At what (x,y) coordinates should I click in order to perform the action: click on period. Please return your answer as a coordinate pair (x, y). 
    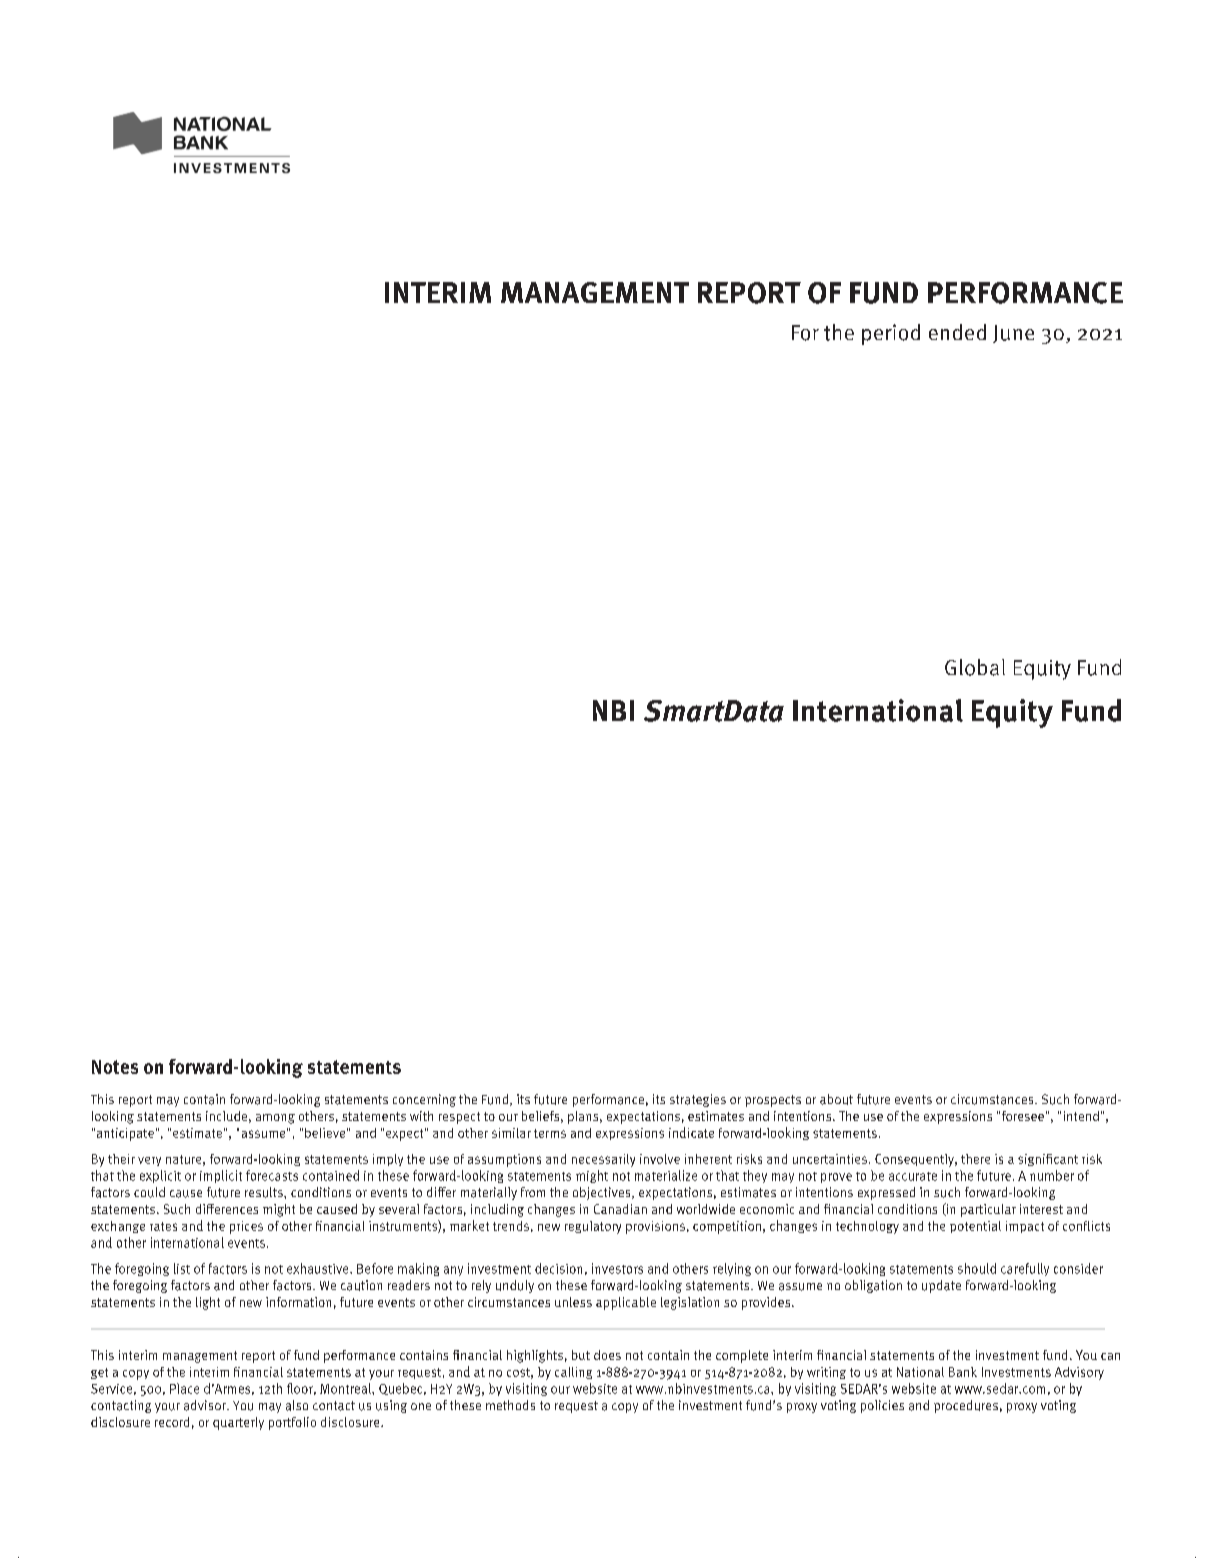
    Looking at the image, I should click on (891, 334).
